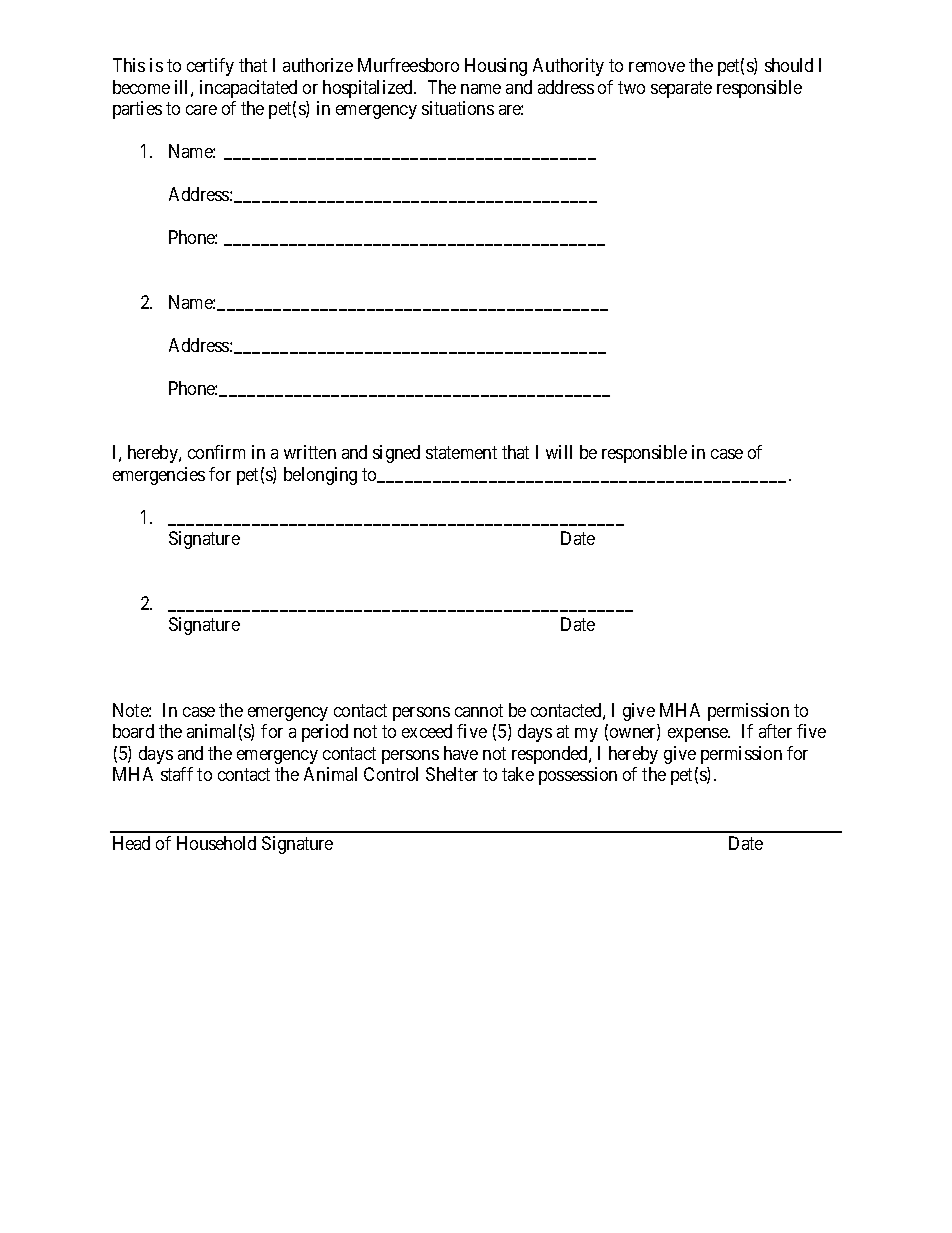  I want to click on confirm, so click(216, 452).
